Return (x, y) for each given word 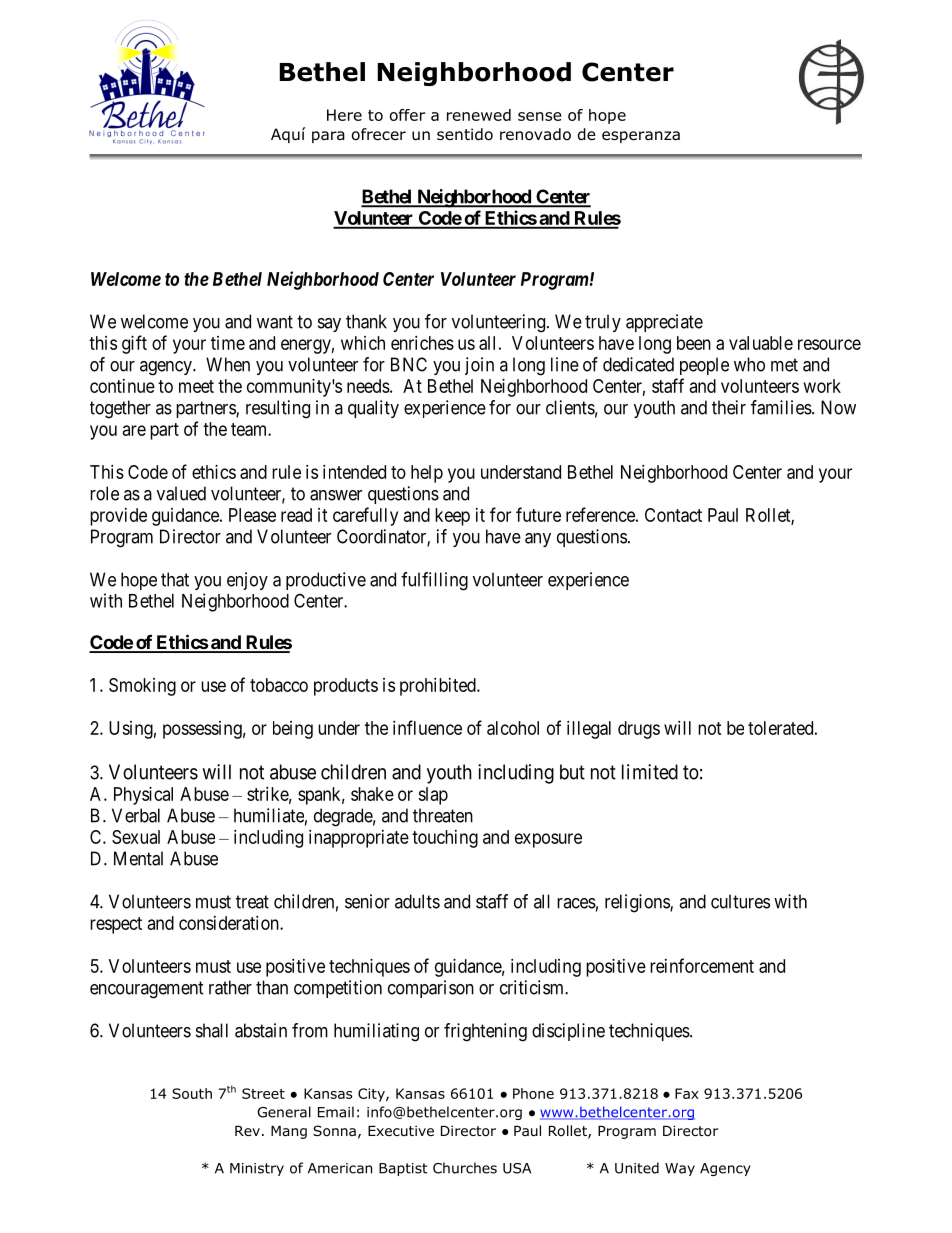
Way (680, 1169)
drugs (639, 730)
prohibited (439, 687)
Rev (247, 1131)
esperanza (641, 137)
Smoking (142, 687)
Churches (465, 1168)
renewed (479, 115)
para (328, 137)
